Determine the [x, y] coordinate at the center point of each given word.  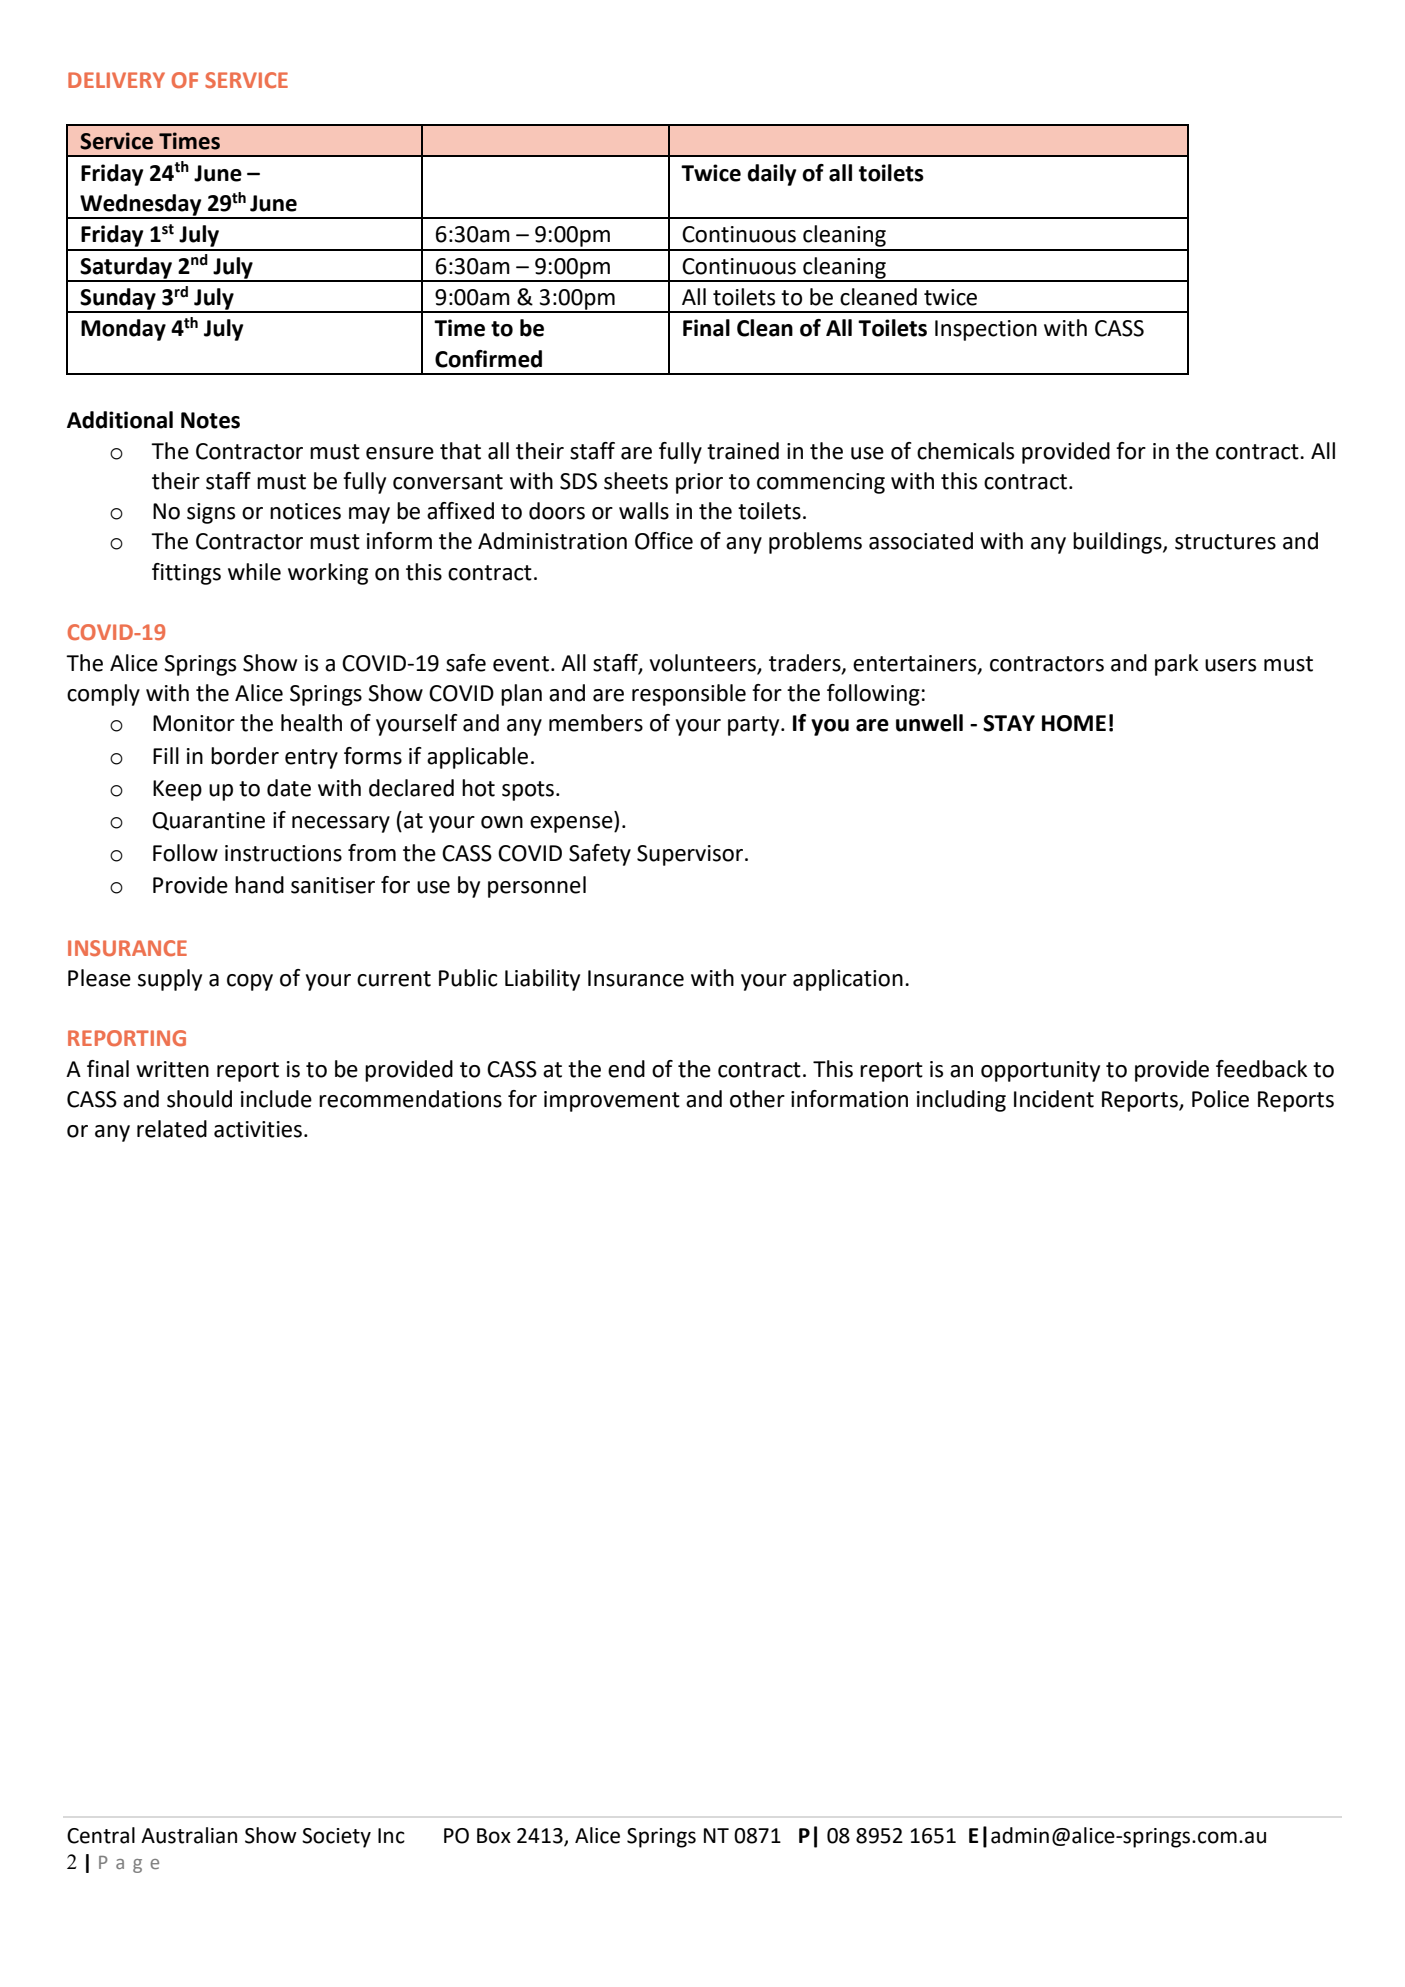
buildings [1118, 543]
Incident [1054, 1099]
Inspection [986, 330]
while [254, 572]
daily [772, 175]
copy [250, 982]
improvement [612, 1101]
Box [494, 1836]
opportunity [1040, 1071]
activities [258, 1129]
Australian [189, 1835]
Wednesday [141, 206]
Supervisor [690, 855]
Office [664, 541]
